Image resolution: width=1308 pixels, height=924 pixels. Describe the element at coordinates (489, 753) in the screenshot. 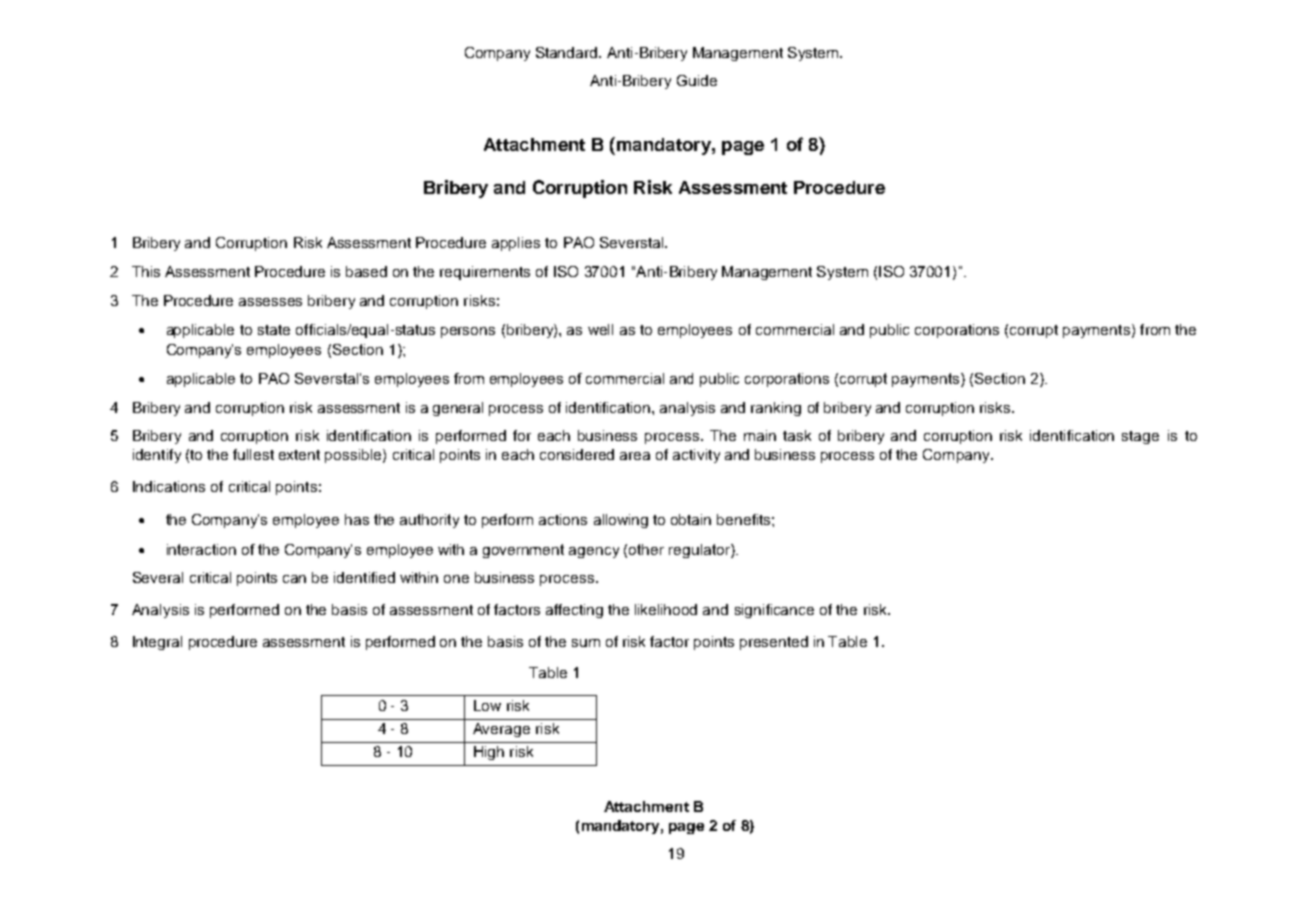

I see `High` at that location.
